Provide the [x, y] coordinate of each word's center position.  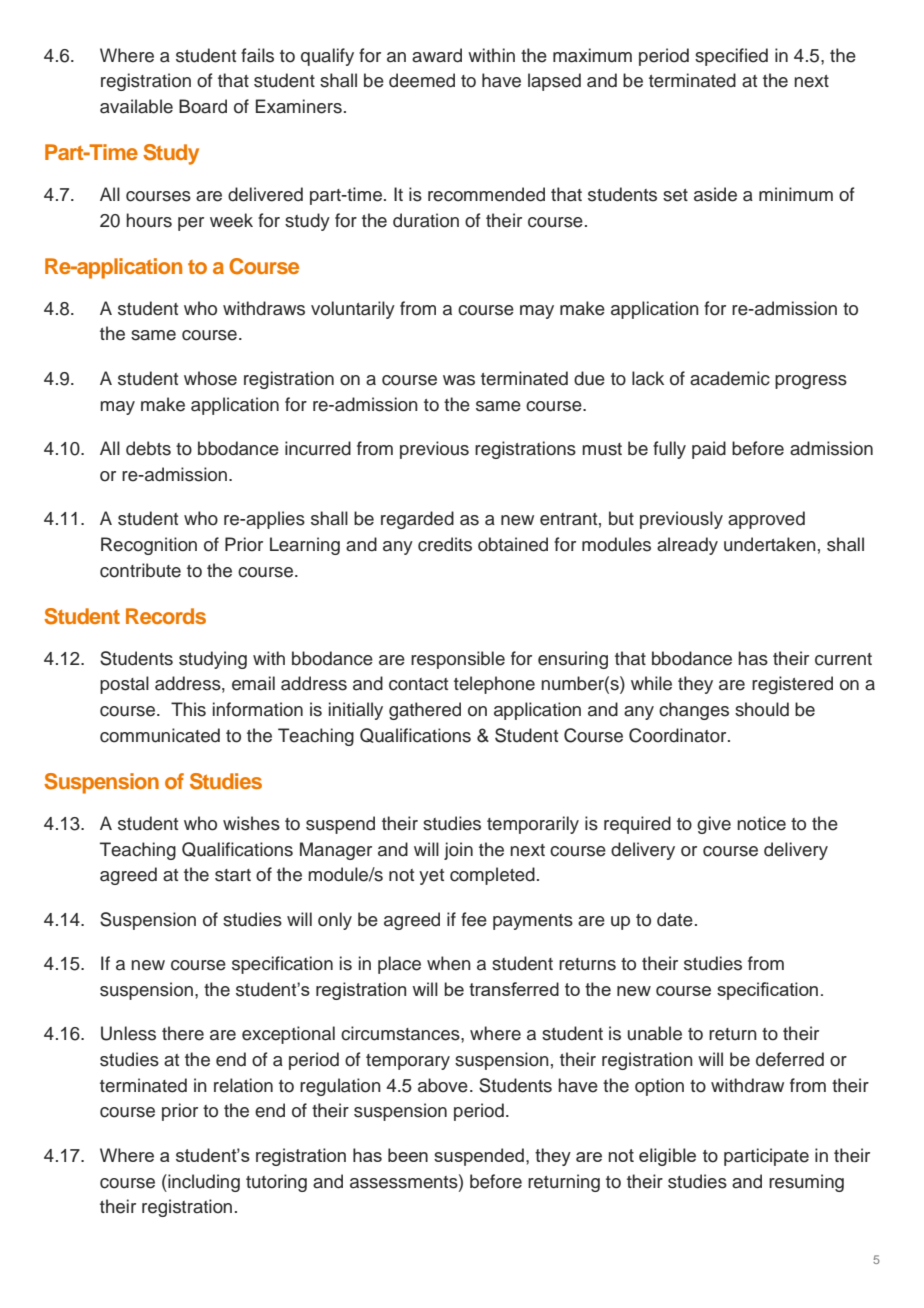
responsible [458, 660]
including [203, 1183]
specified [731, 57]
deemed [422, 80]
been [408, 1155]
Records [166, 616]
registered [792, 685]
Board [203, 106]
